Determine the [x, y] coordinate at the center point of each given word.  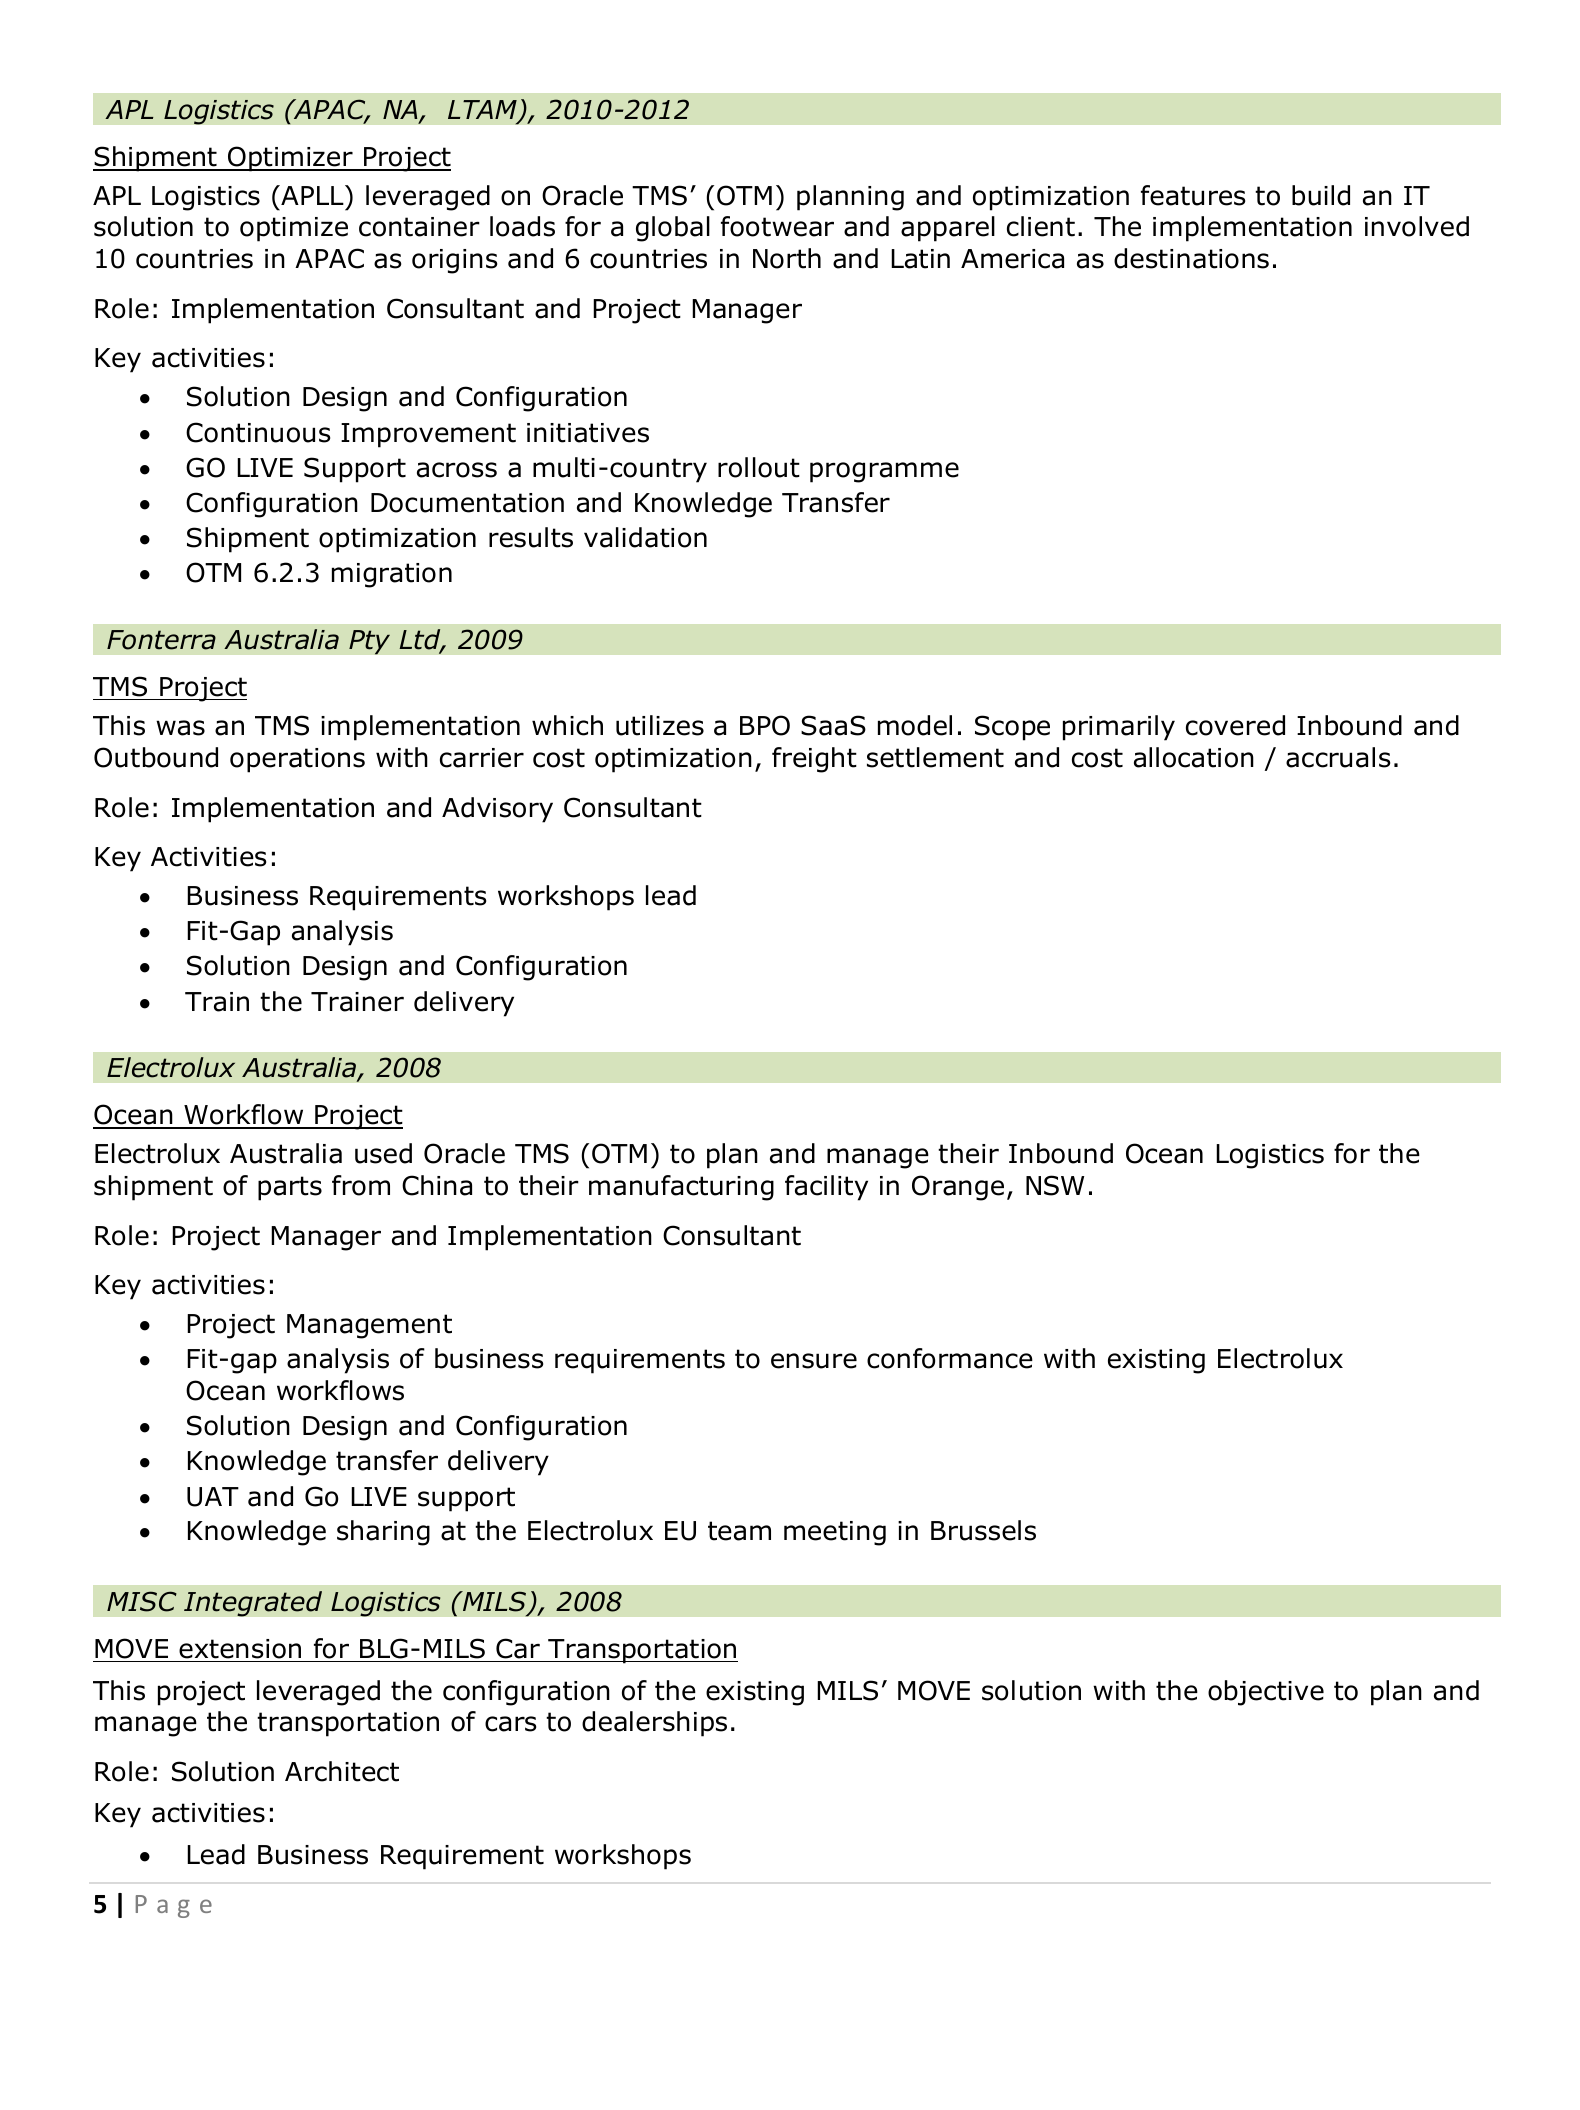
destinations [1191, 258]
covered [1235, 725]
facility [826, 1188]
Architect [342, 1771]
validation [645, 537]
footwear [777, 226]
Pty [369, 642]
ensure [814, 1361]
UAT [213, 1497]
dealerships [654, 1724]
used [383, 1153]
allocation [1194, 757]
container [419, 227]
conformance [950, 1358]
